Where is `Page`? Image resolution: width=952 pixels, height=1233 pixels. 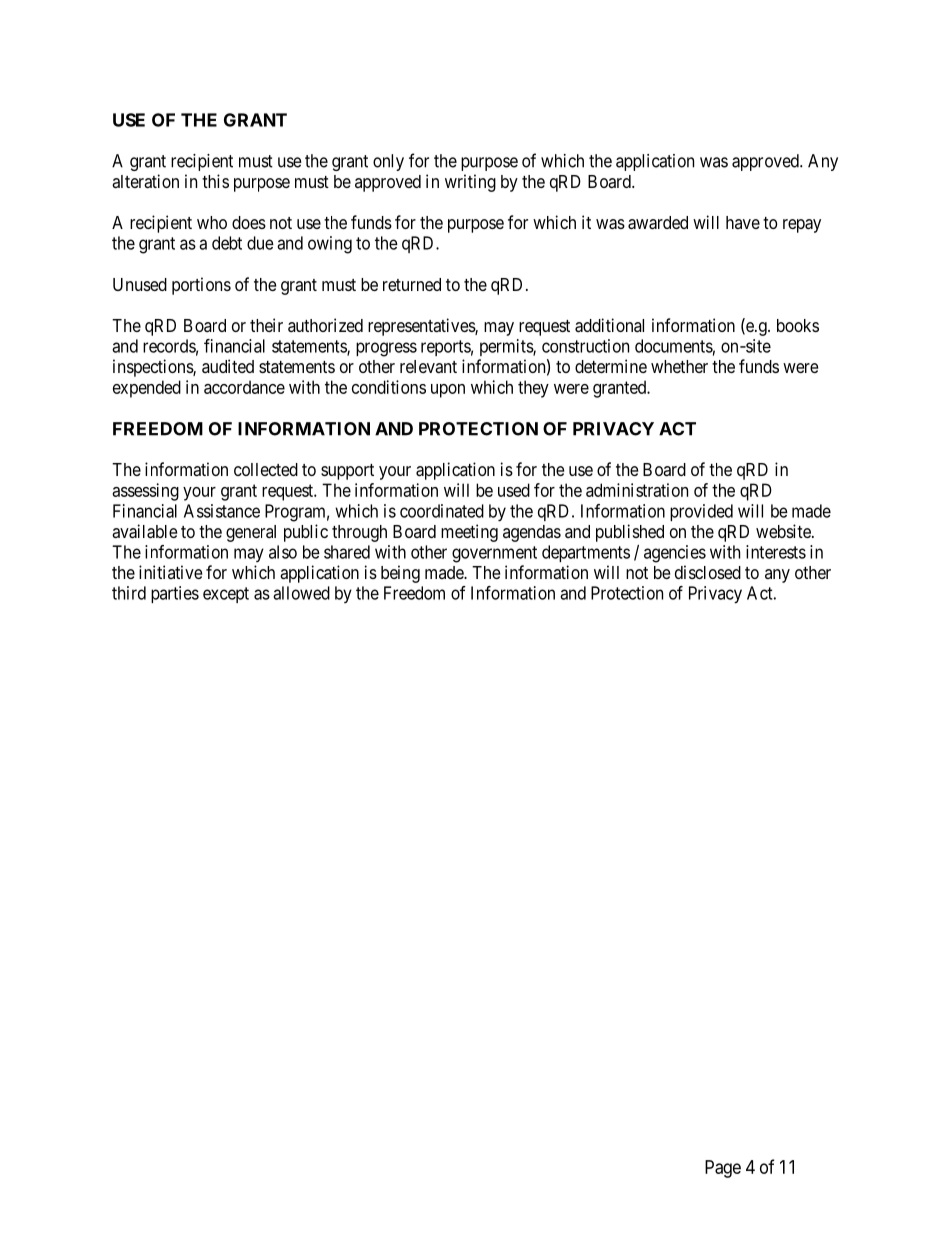
Page is located at coordinates (723, 1169).
